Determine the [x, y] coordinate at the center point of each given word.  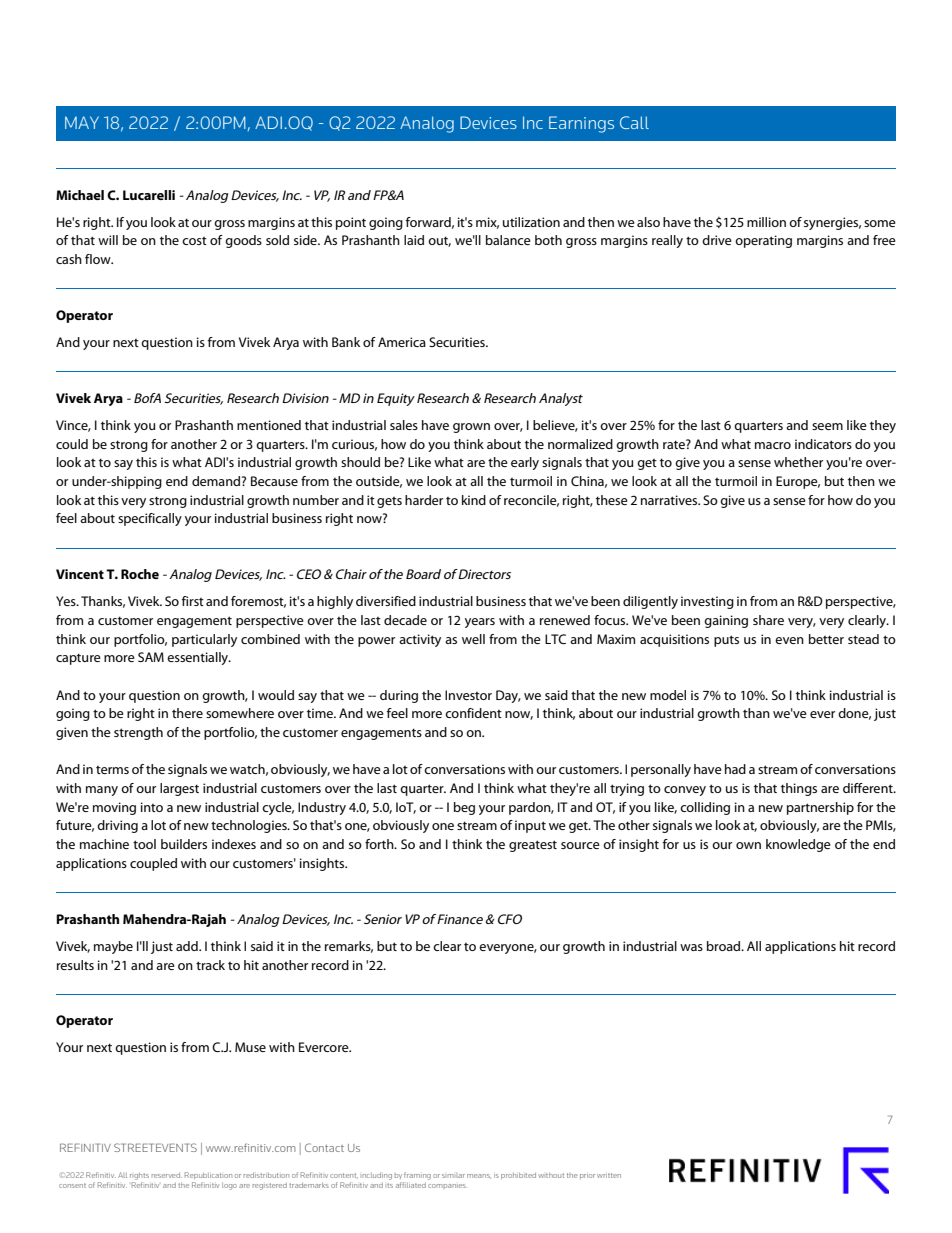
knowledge [798, 845]
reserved [166, 1175]
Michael [80, 195]
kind [474, 500]
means [479, 1176]
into [152, 807]
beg [464, 808]
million [766, 222]
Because [274, 481]
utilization [531, 222]
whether [798, 462]
